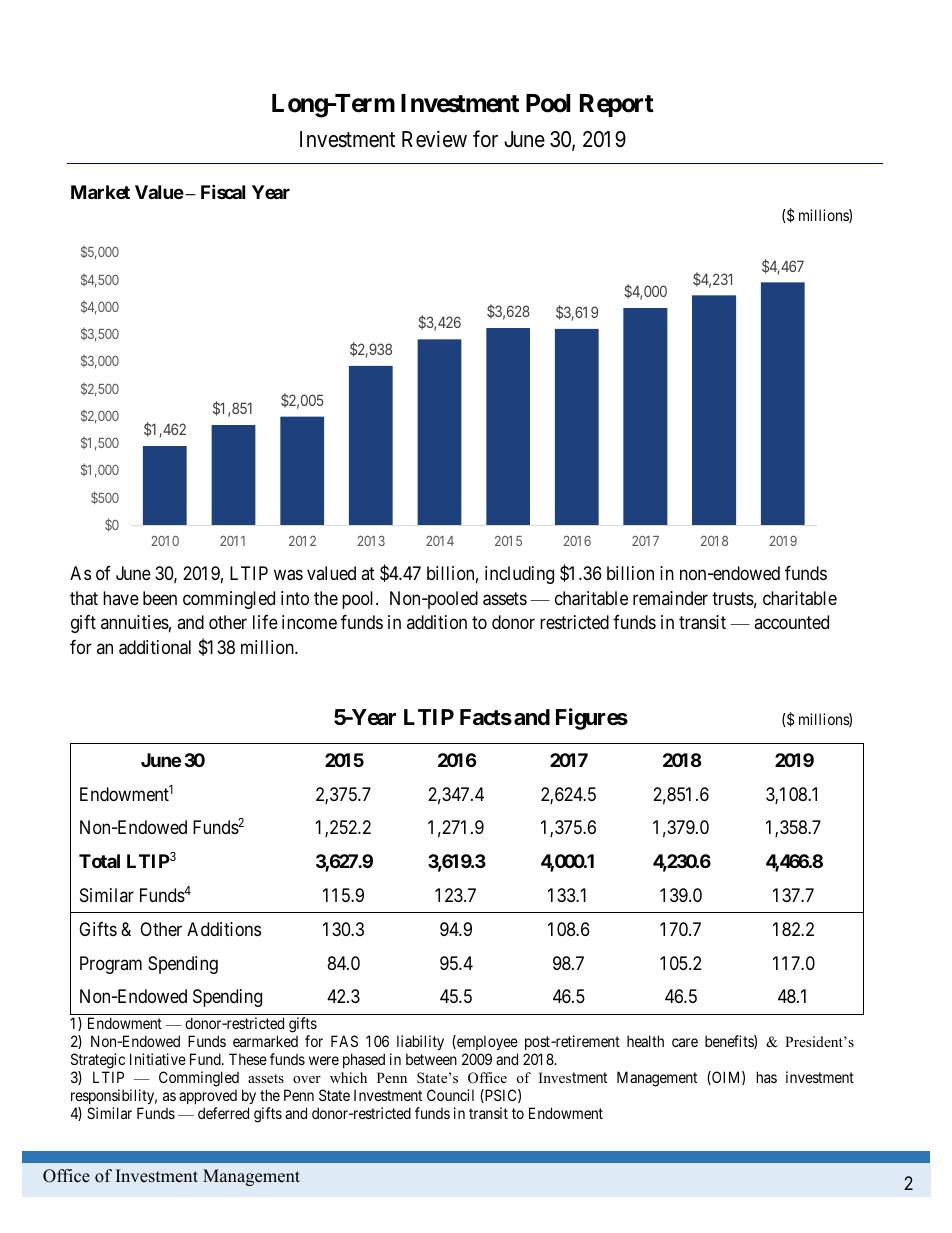 The width and height of the page is (952, 1233). What do you see at coordinates (519, 575) in the page?
I see `including` at bounding box center [519, 575].
